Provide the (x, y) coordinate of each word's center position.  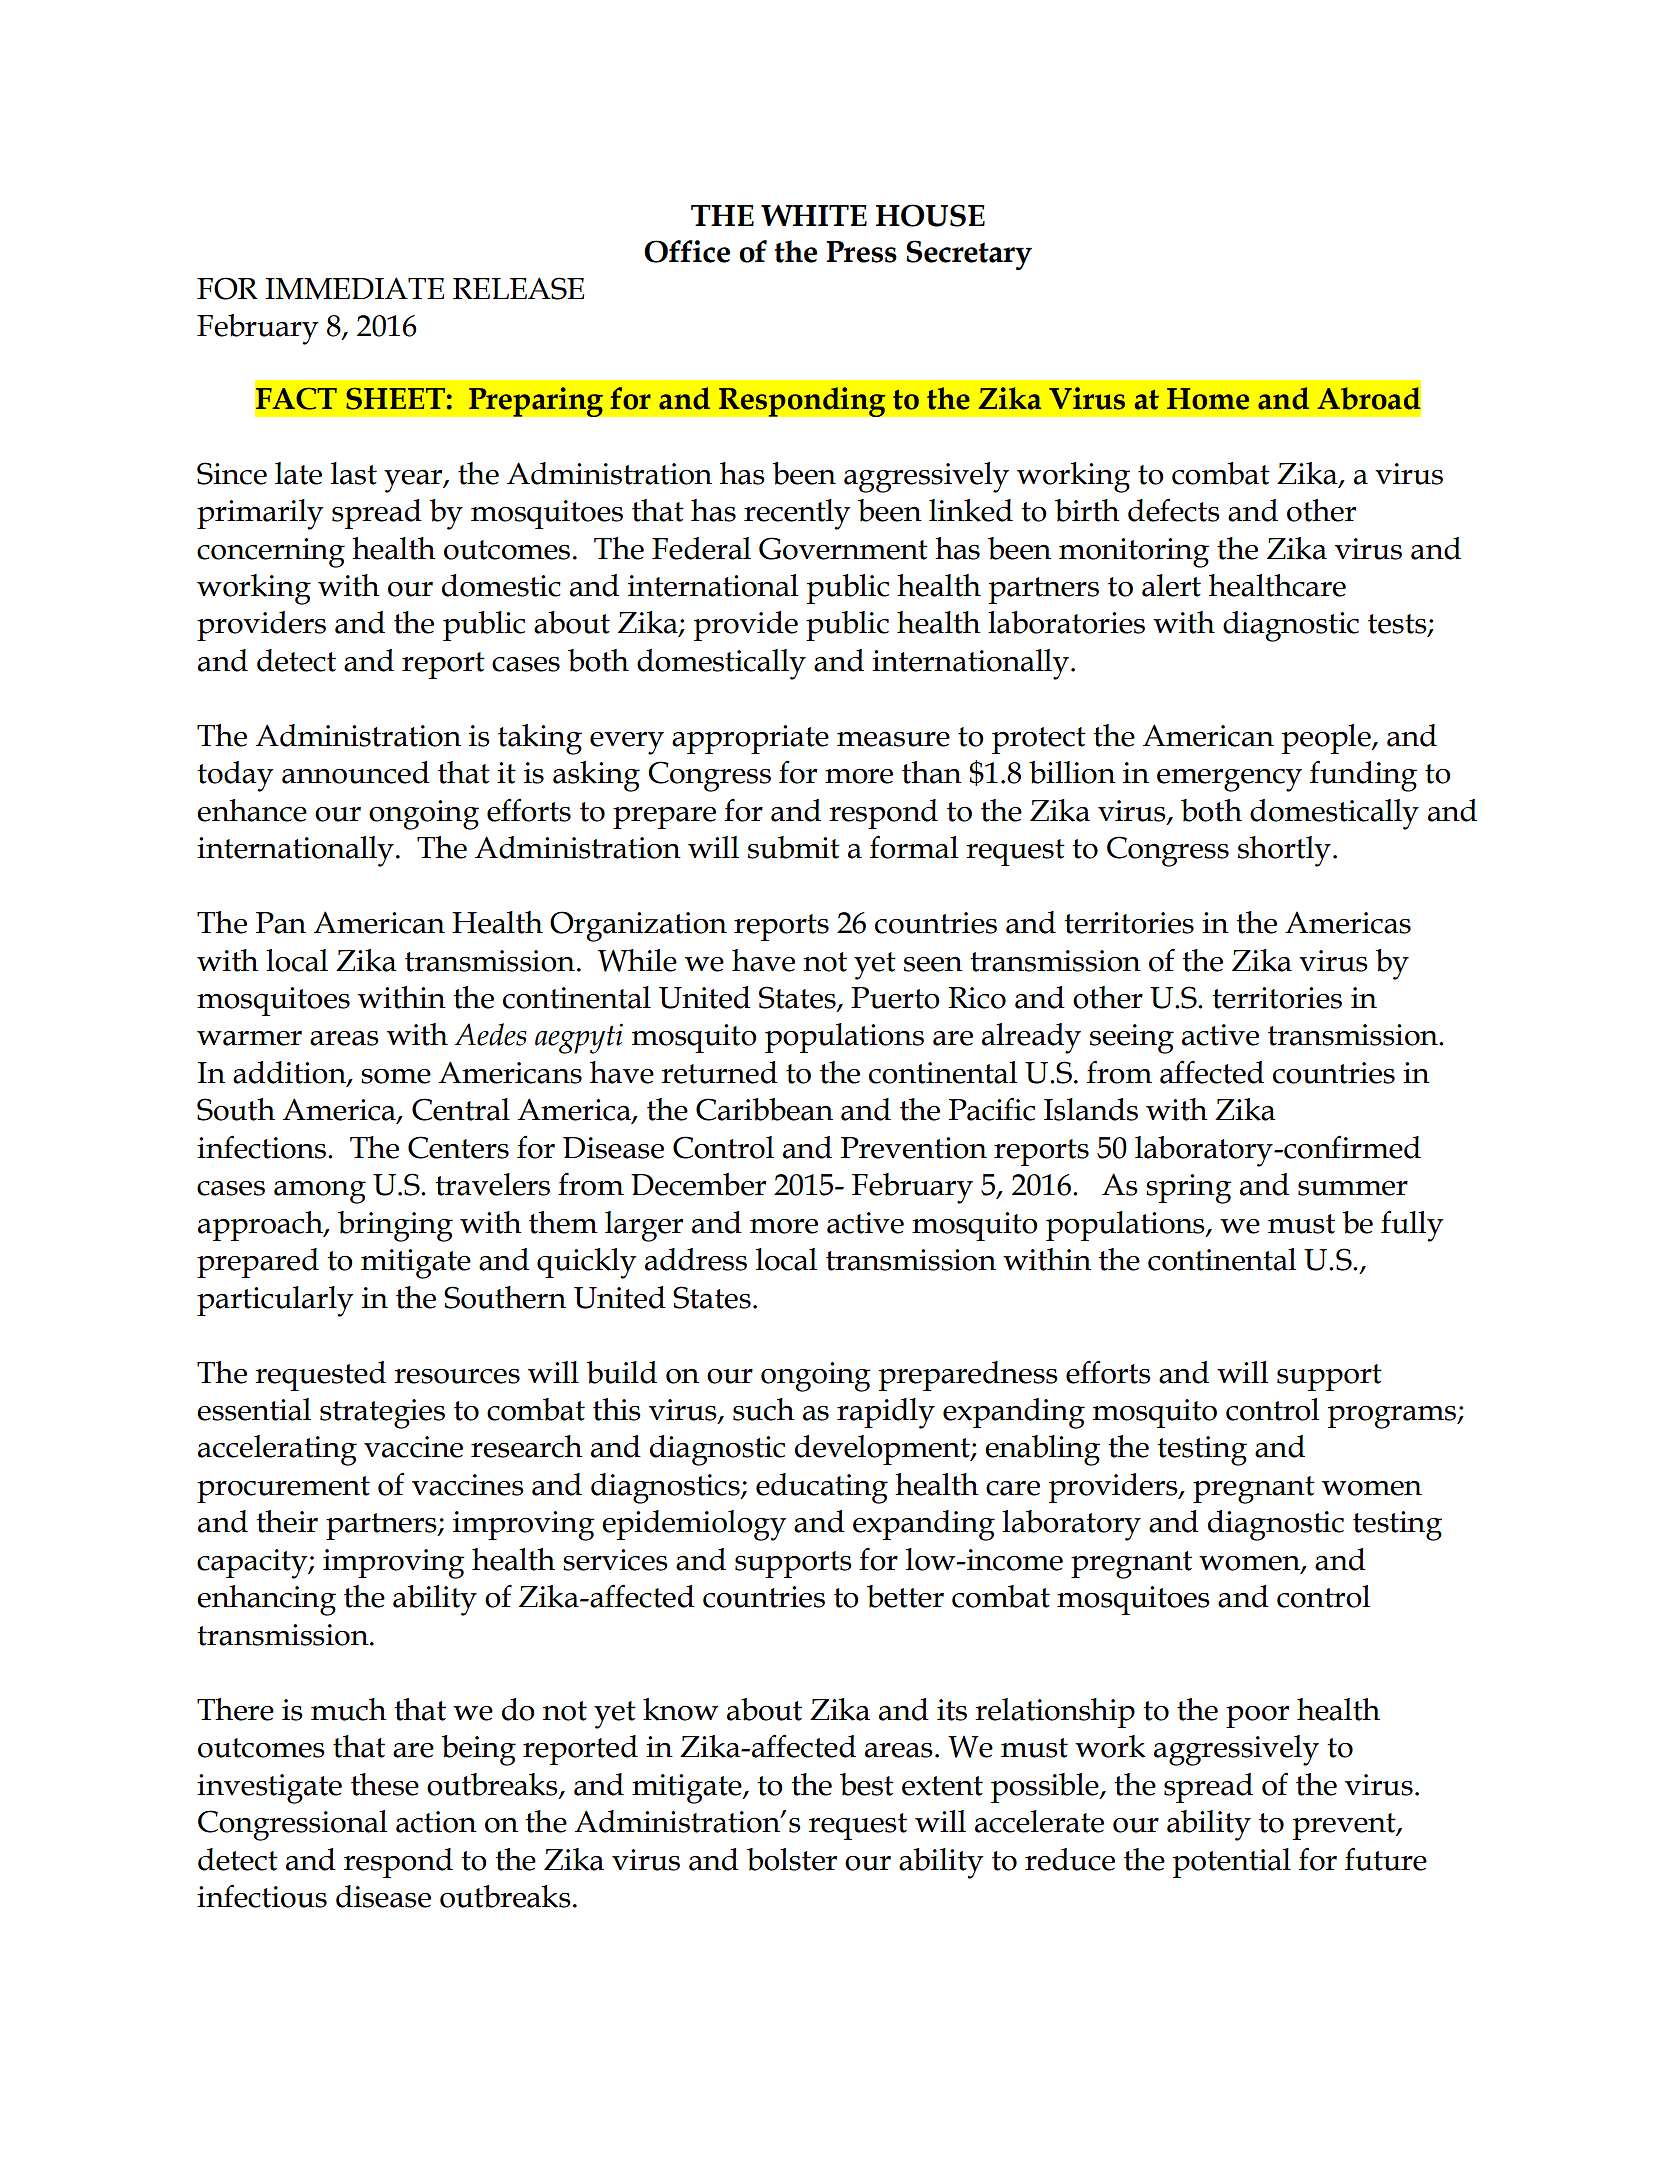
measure (893, 739)
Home (1208, 399)
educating (822, 1488)
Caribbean (764, 1109)
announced (356, 772)
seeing (1132, 1039)
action (436, 1822)
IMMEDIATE (354, 288)
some (396, 1076)
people (1327, 739)
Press (861, 252)
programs (1393, 1417)
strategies (382, 1414)
